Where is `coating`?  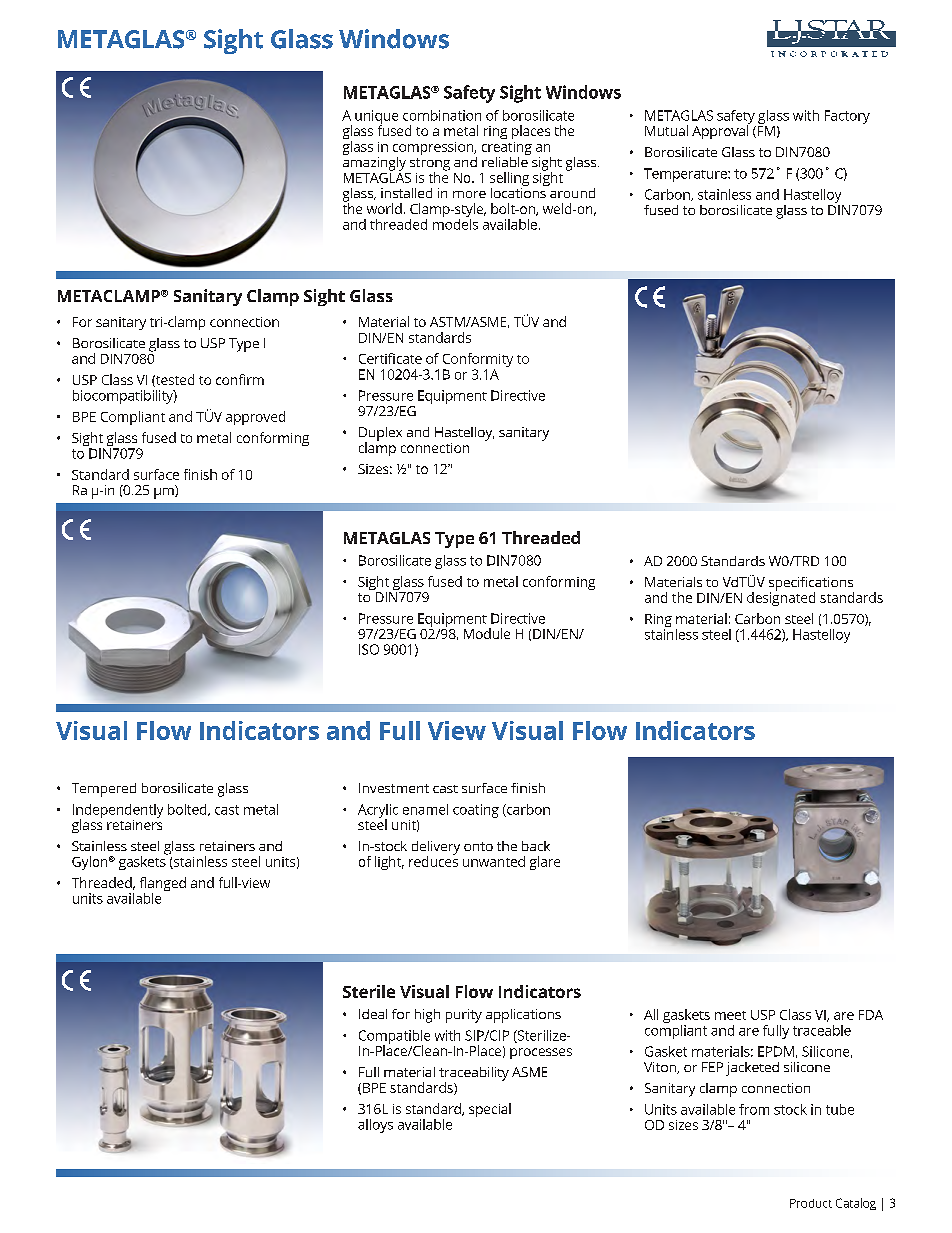
coating is located at coordinates (476, 811).
